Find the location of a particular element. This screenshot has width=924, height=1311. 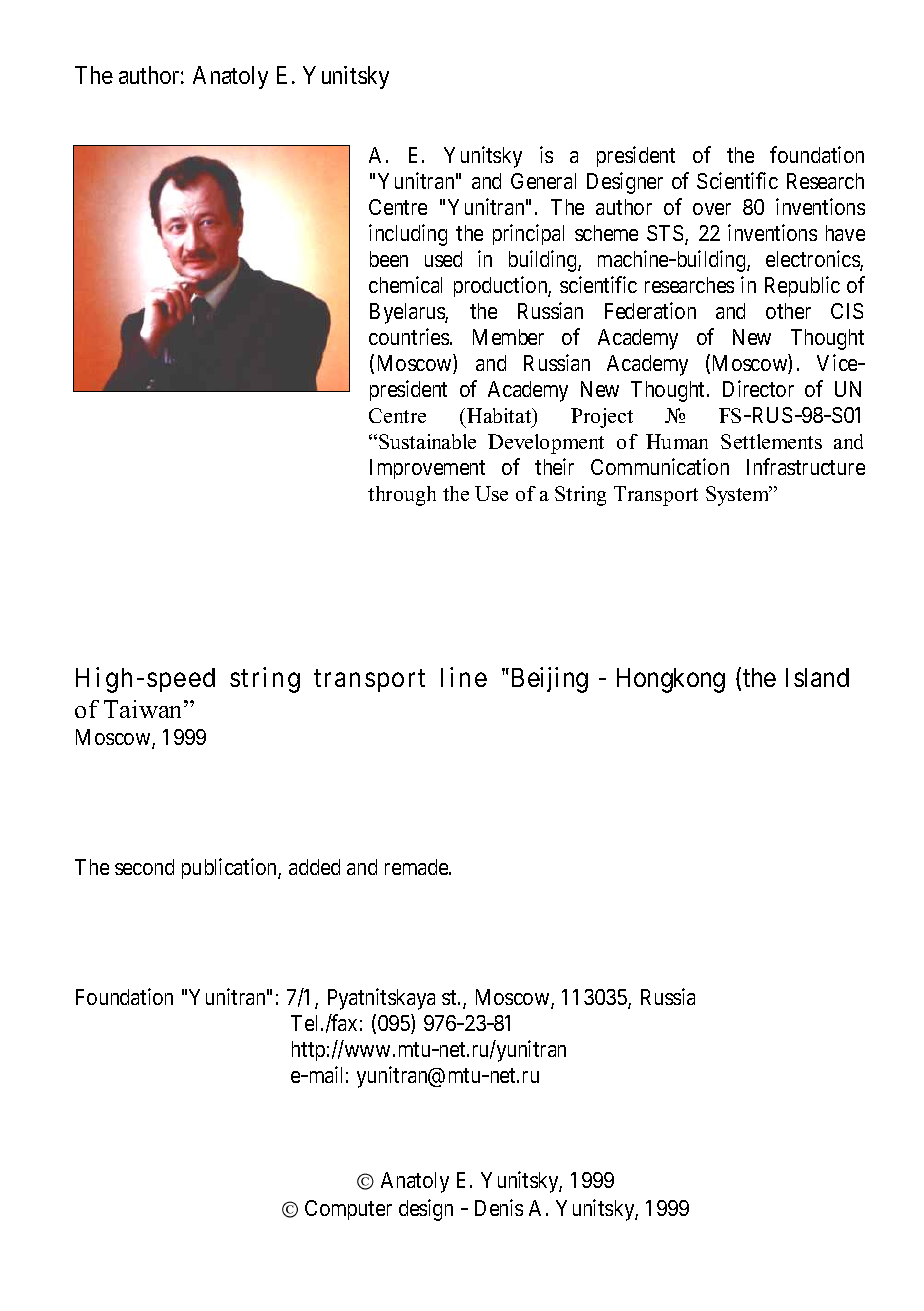

been is located at coordinates (389, 259).
